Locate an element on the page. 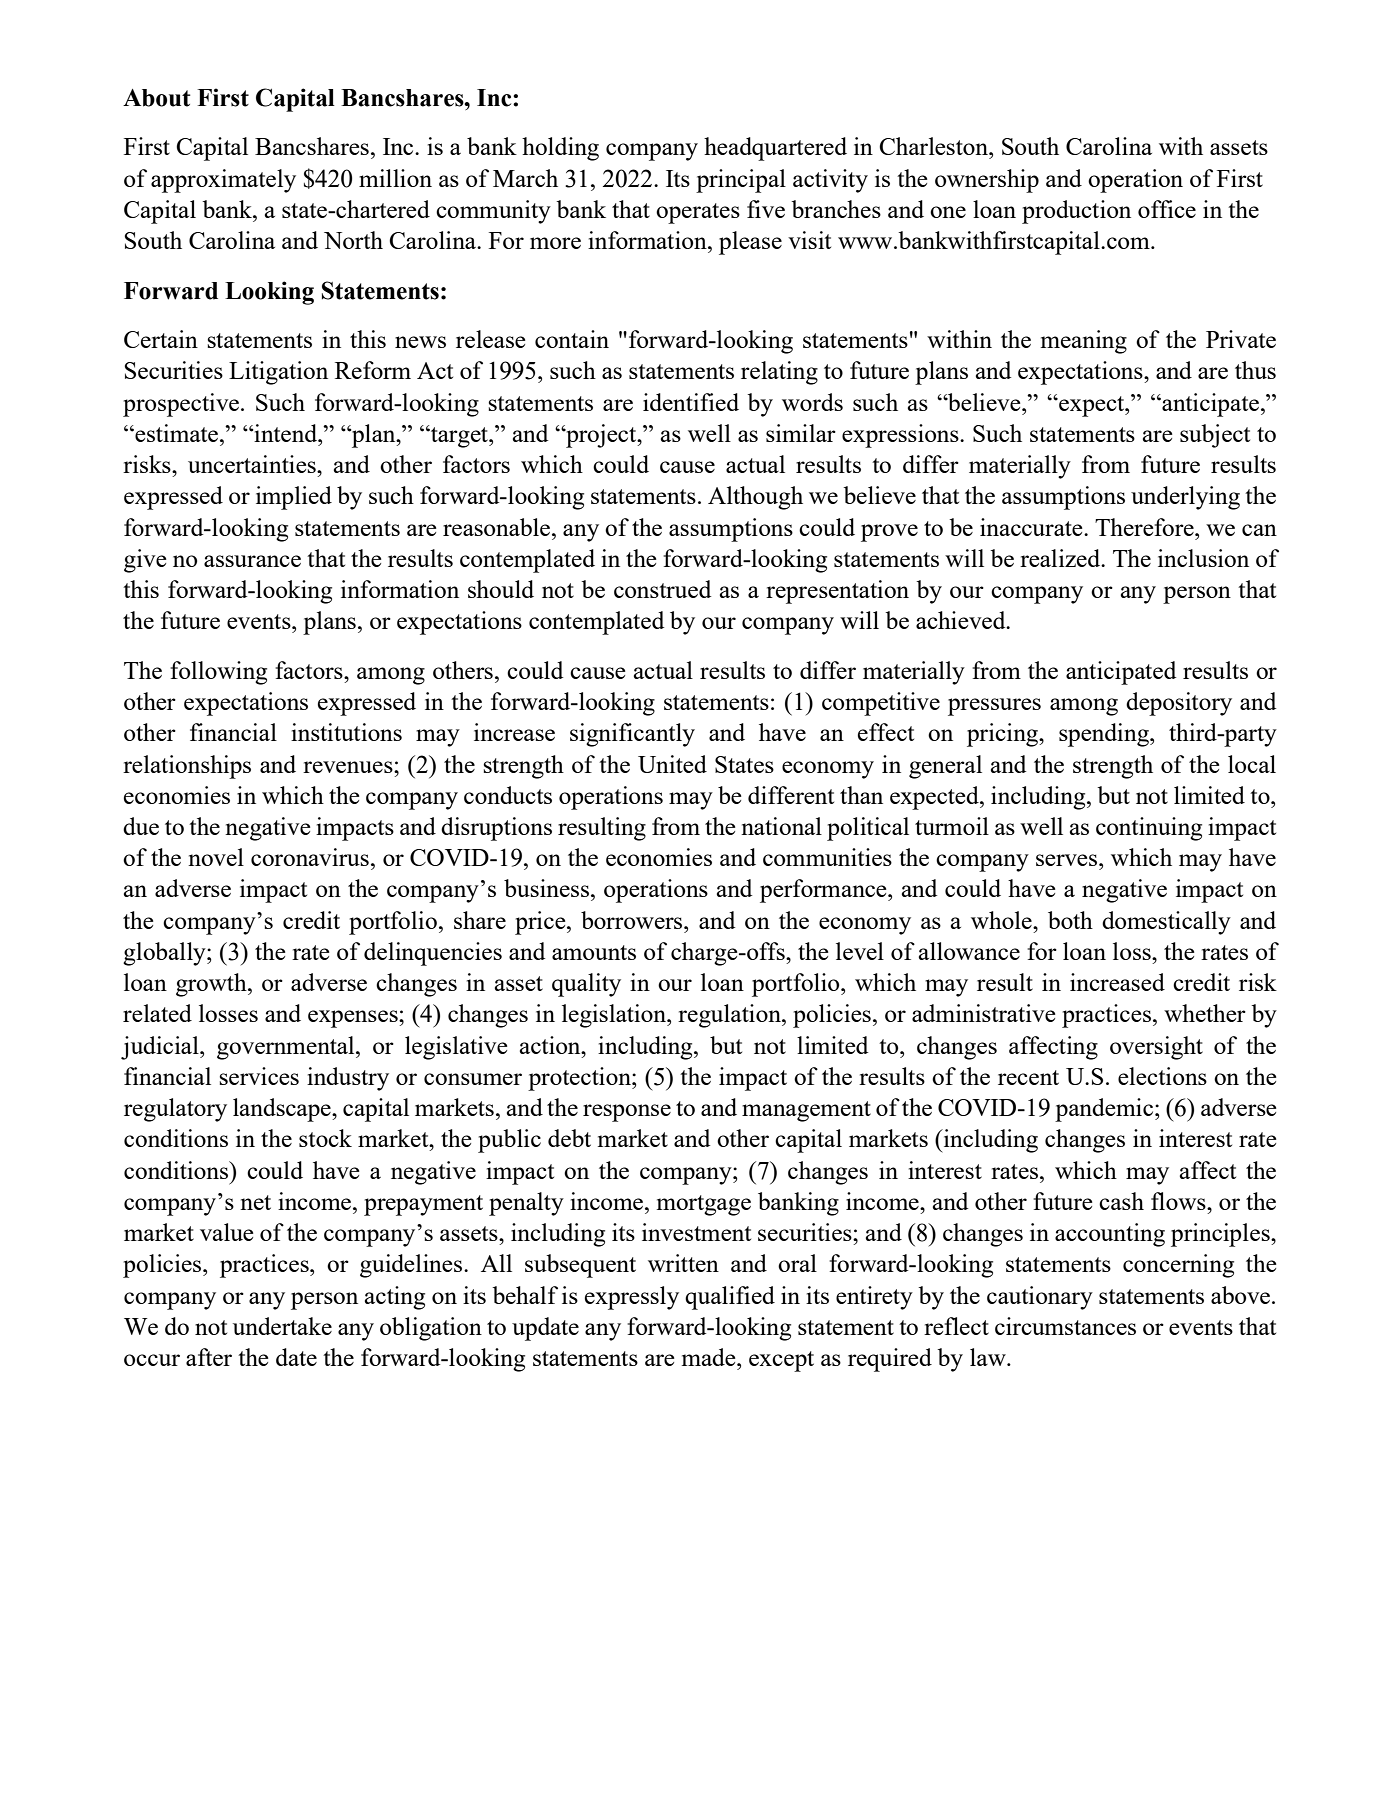 The width and height of the document is (1400, 1812). headquartered is located at coordinates (775, 149).
